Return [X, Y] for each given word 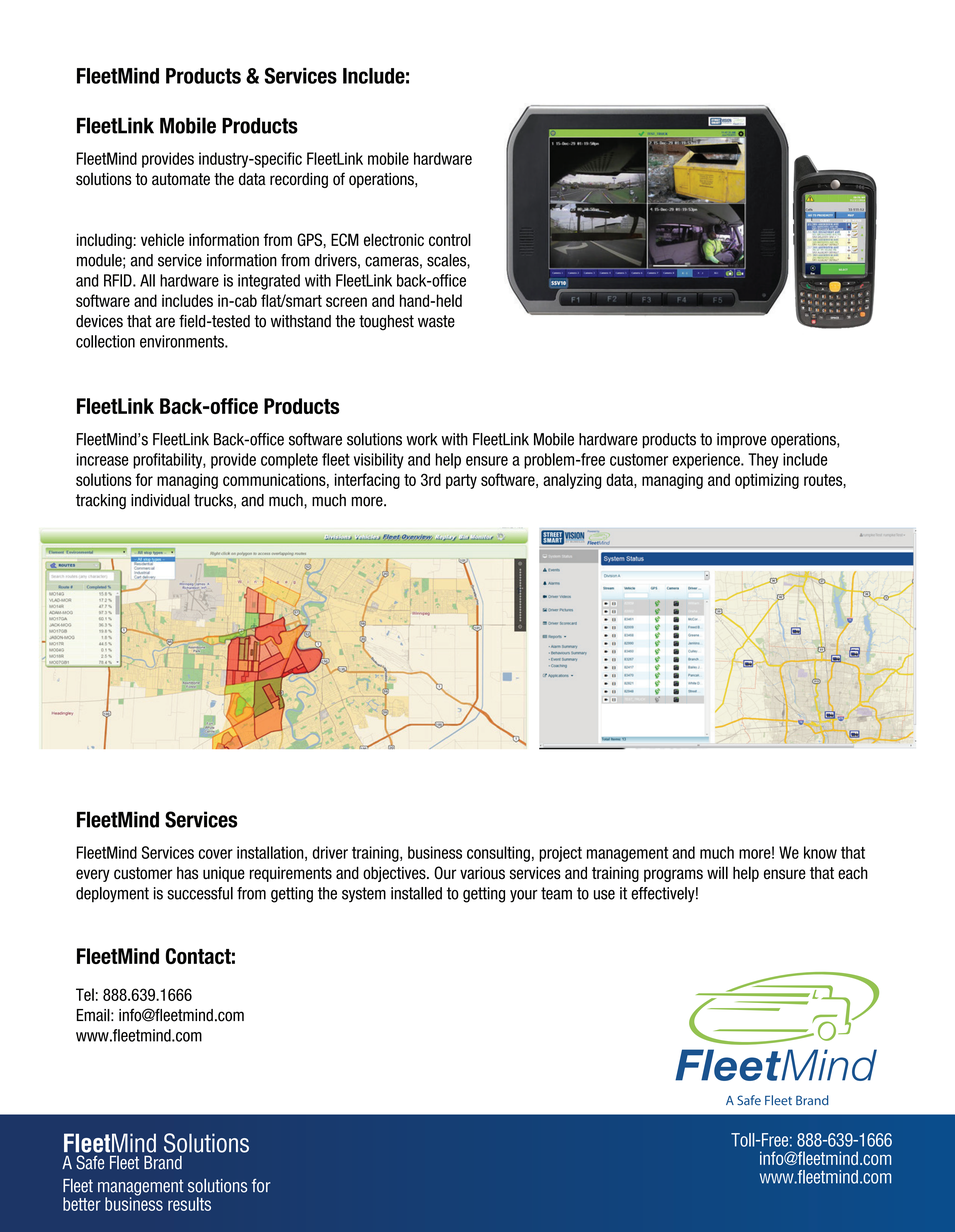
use [604, 895]
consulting [498, 854]
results [189, 1204]
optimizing [767, 481]
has [187, 873]
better [82, 1204]
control [450, 239]
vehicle [162, 239]
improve [741, 440]
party [461, 481]
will [717, 872]
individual [160, 500]
